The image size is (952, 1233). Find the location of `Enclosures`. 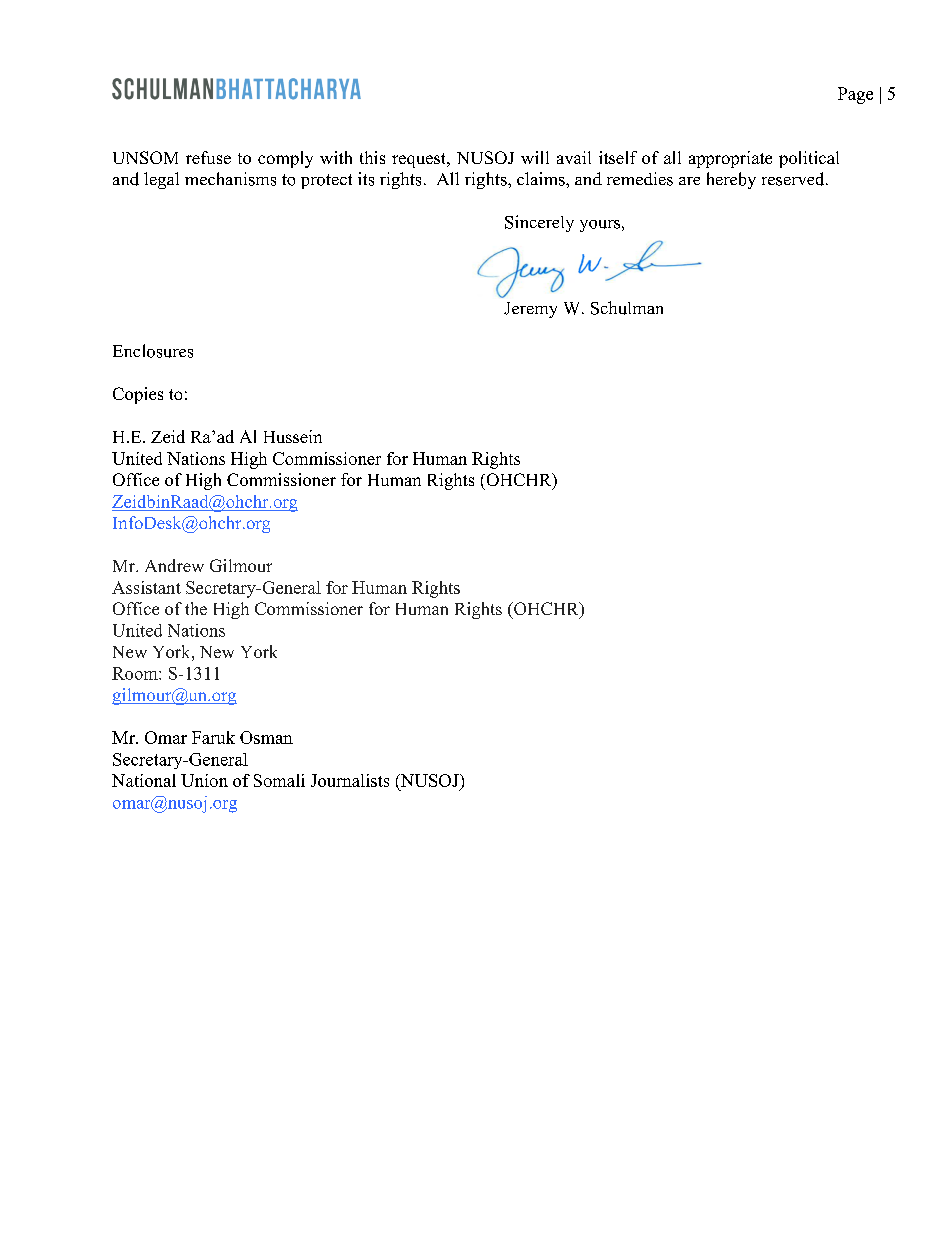

Enclosures is located at coordinates (153, 351).
